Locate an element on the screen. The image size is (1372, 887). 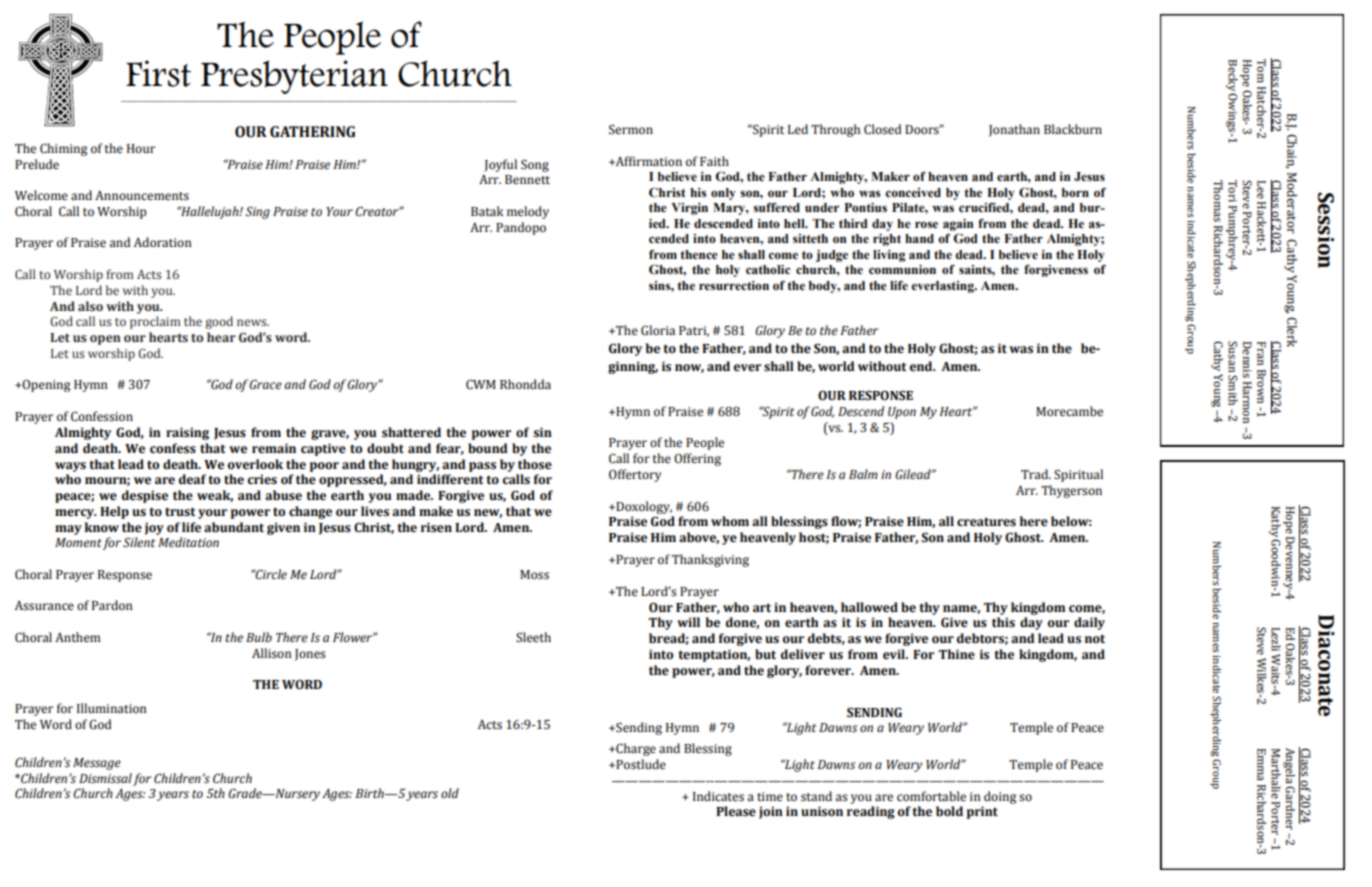
Dismissal is located at coordinates (105, 778).
